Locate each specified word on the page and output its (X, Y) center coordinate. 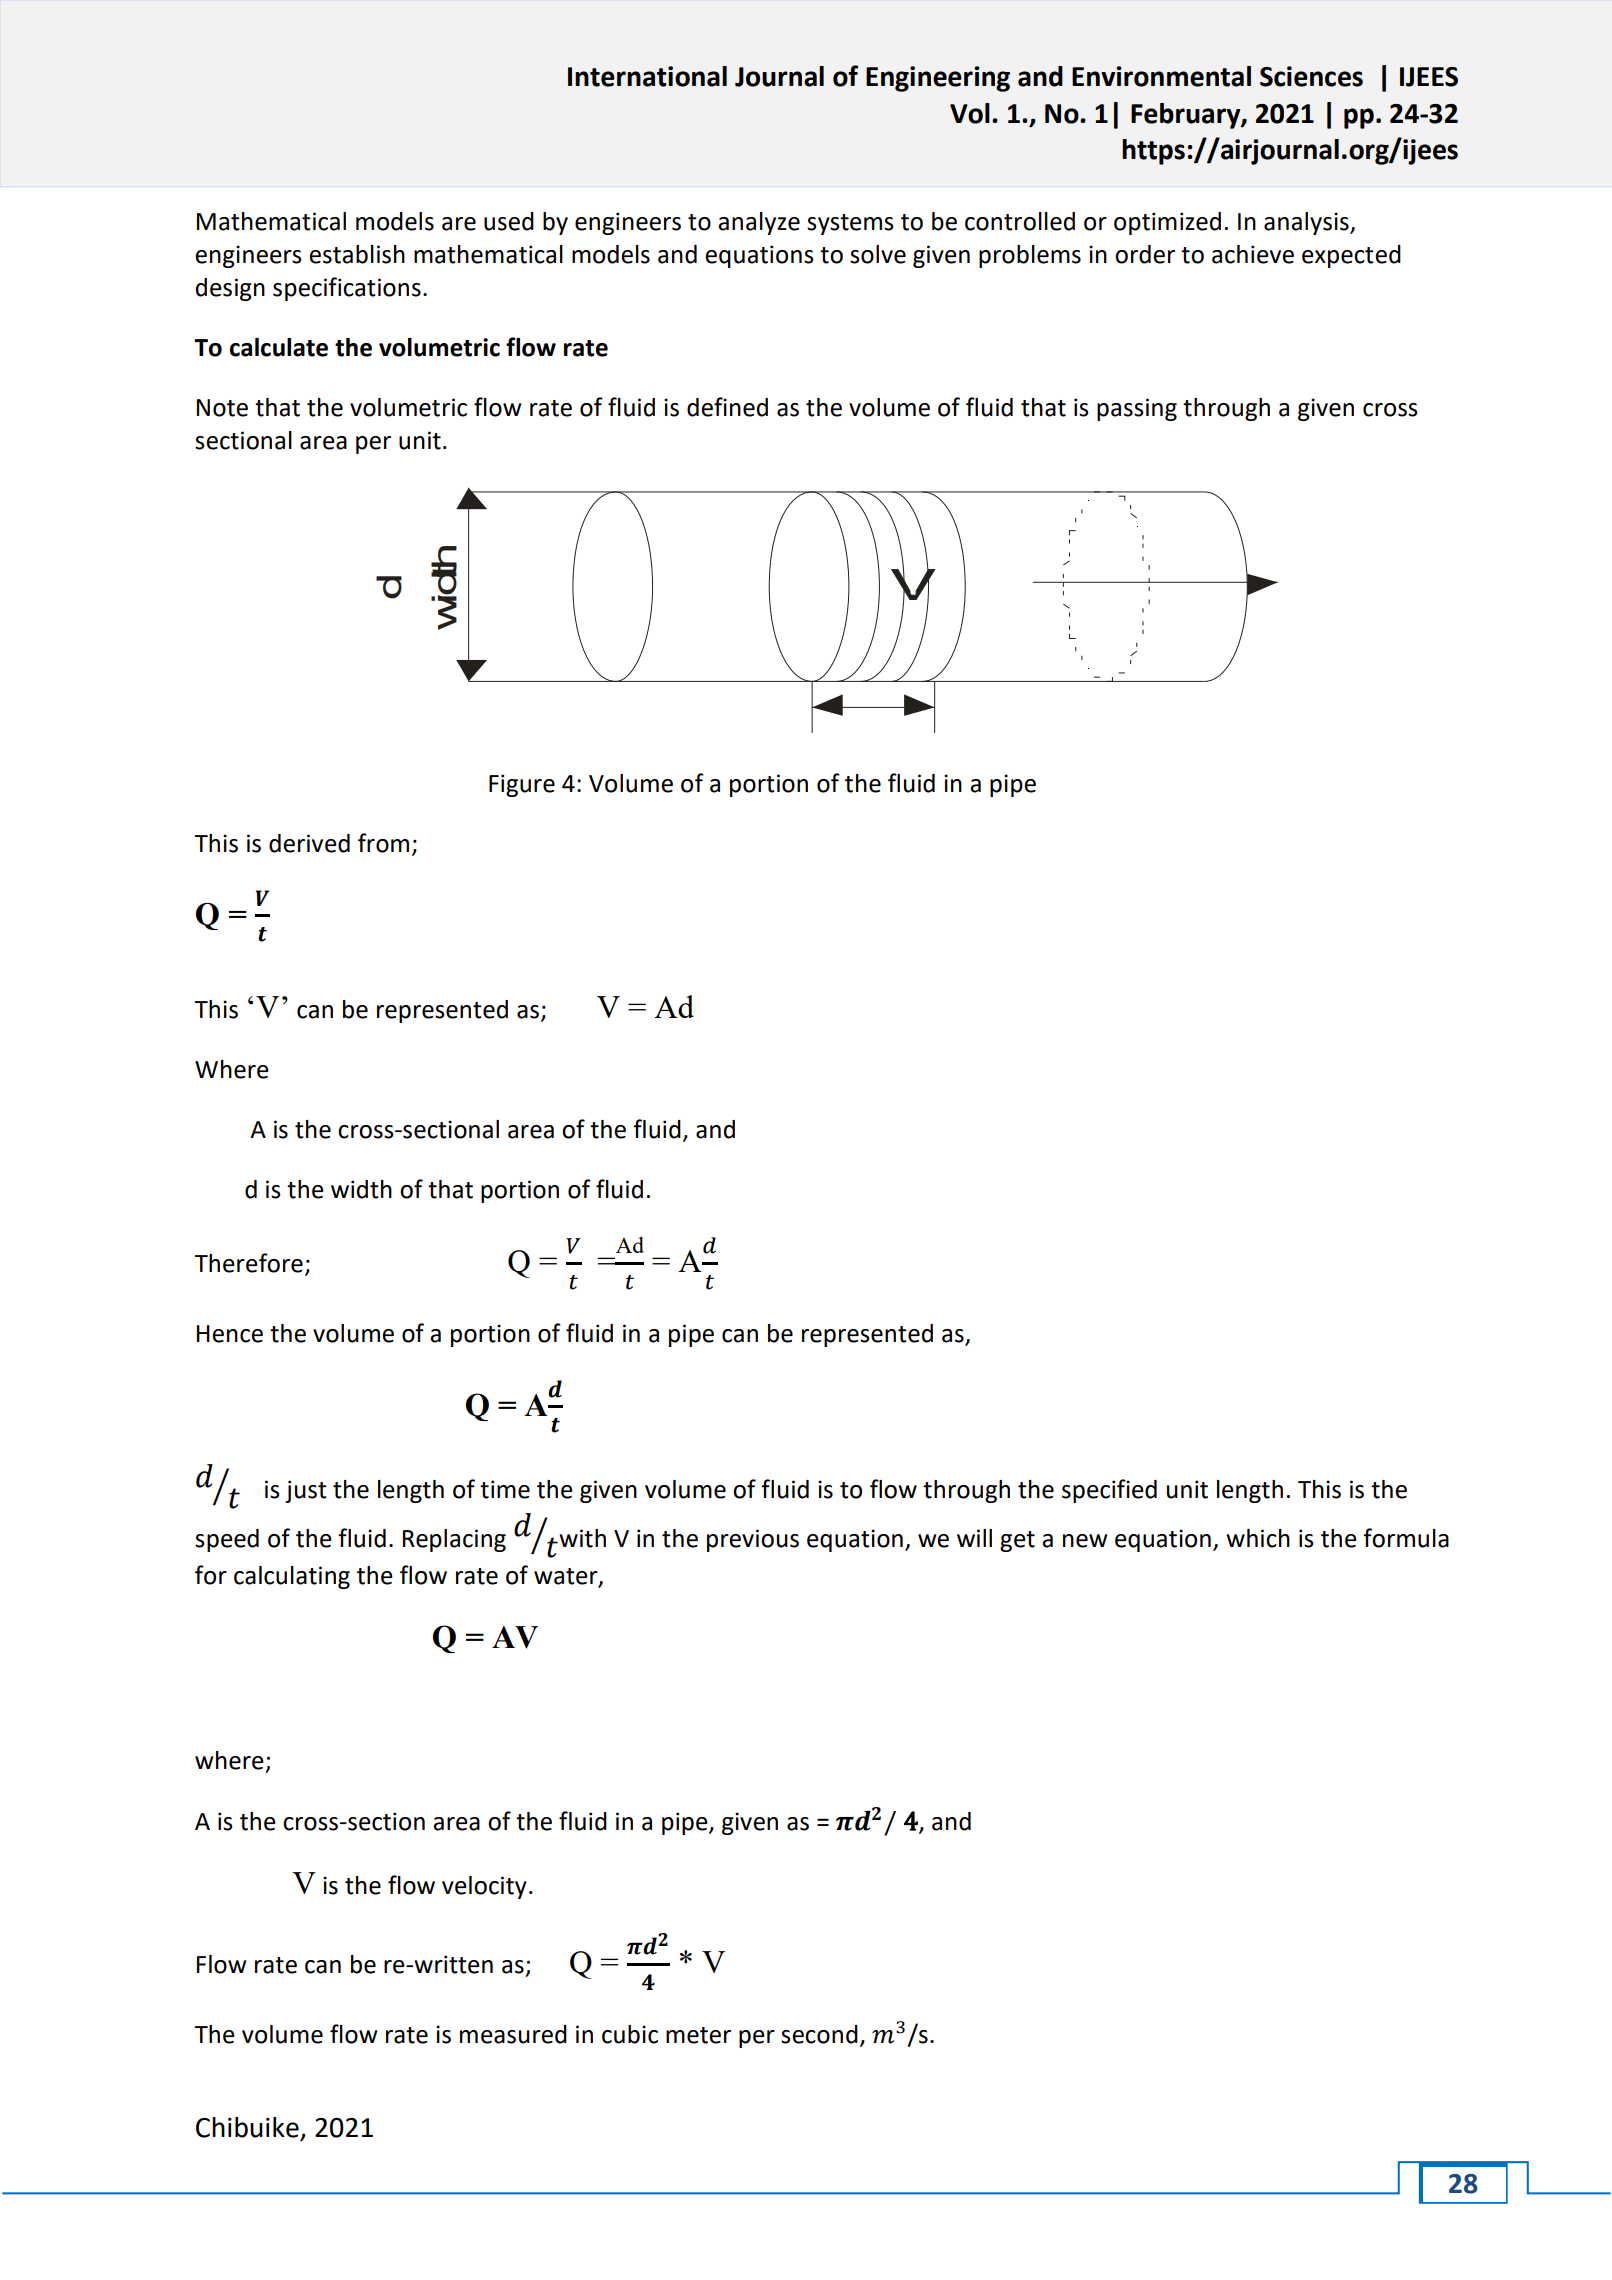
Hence (230, 1334)
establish (357, 254)
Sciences (1311, 76)
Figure (522, 785)
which (1258, 1538)
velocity (484, 1887)
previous (753, 1540)
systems (850, 224)
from (383, 843)
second (819, 2034)
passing (1137, 409)
